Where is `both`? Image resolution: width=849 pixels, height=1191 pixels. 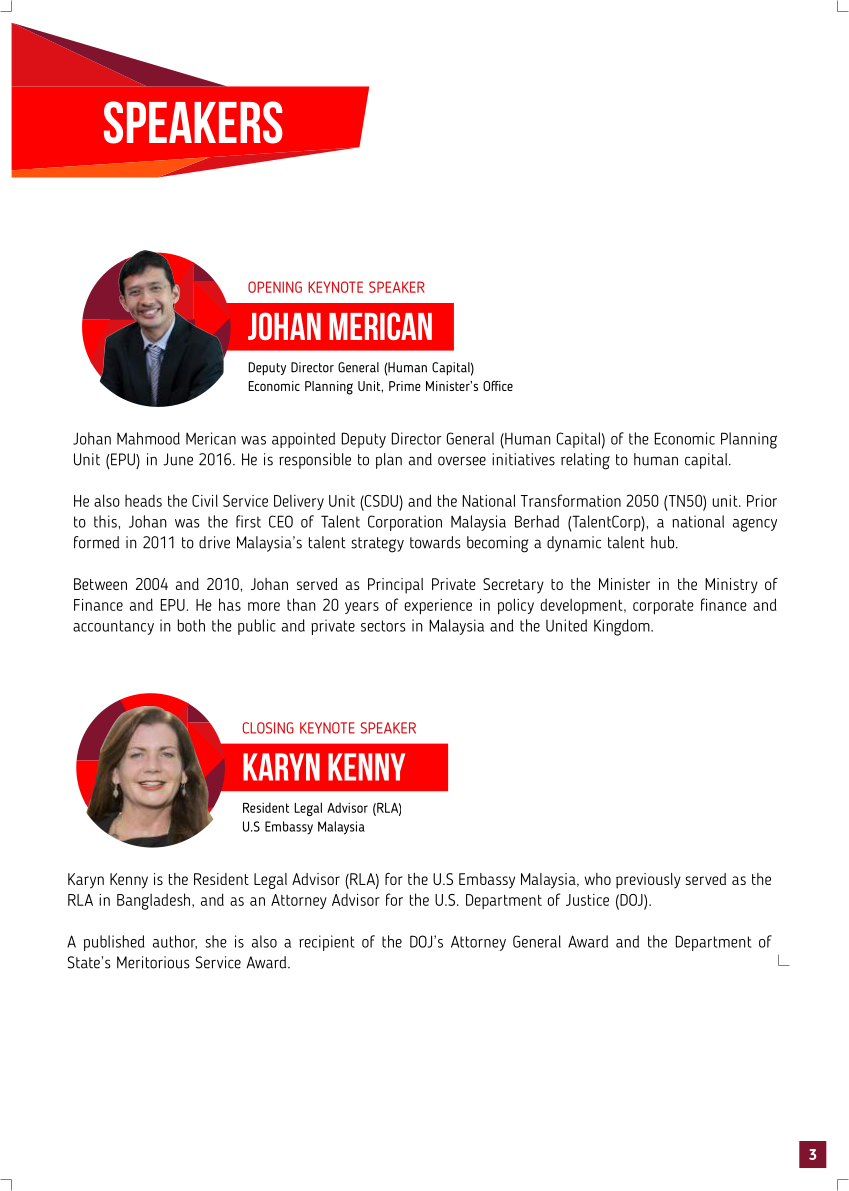
both is located at coordinates (191, 625).
